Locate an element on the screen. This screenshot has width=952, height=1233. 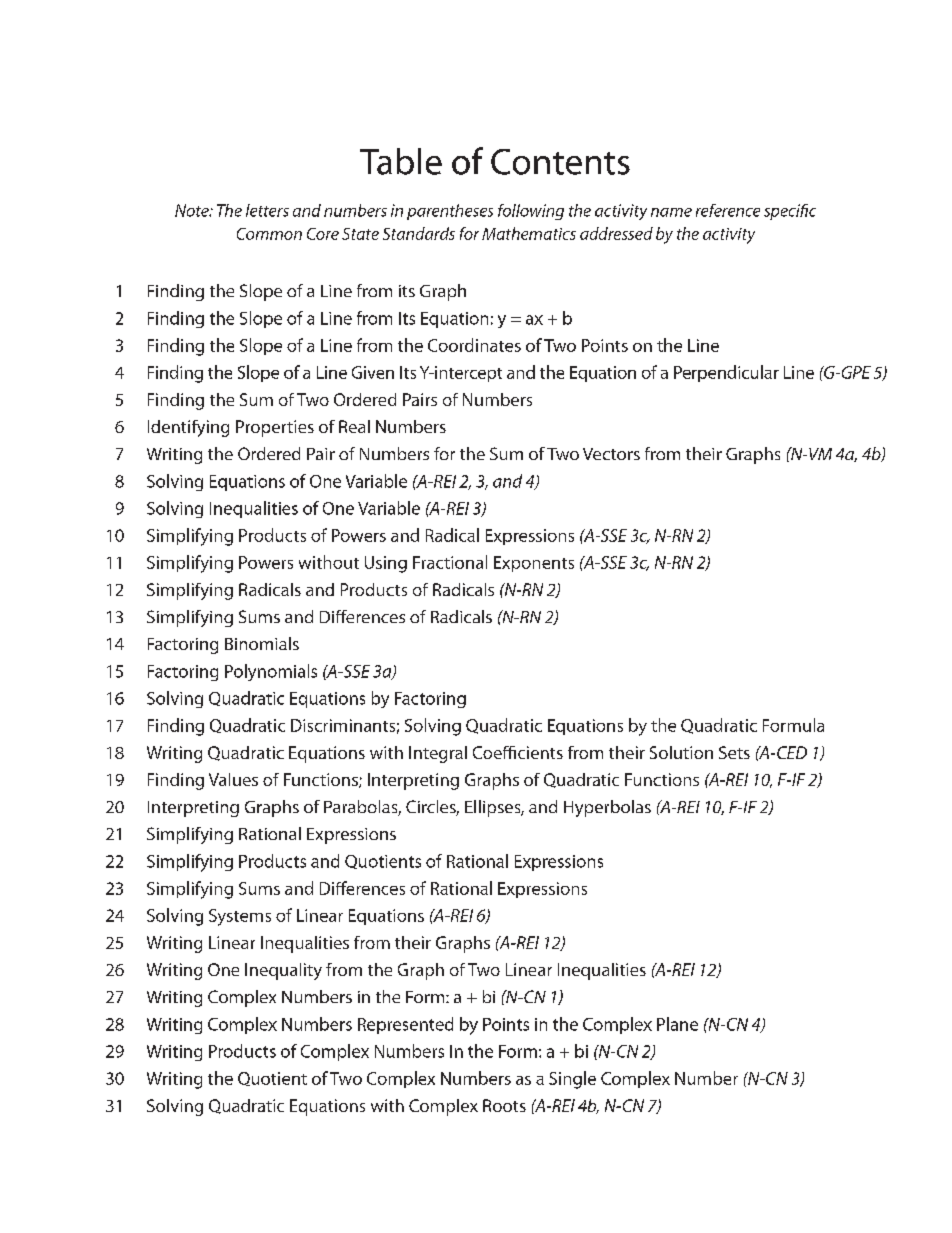
parentheses is located at coordinates (450, 212).
